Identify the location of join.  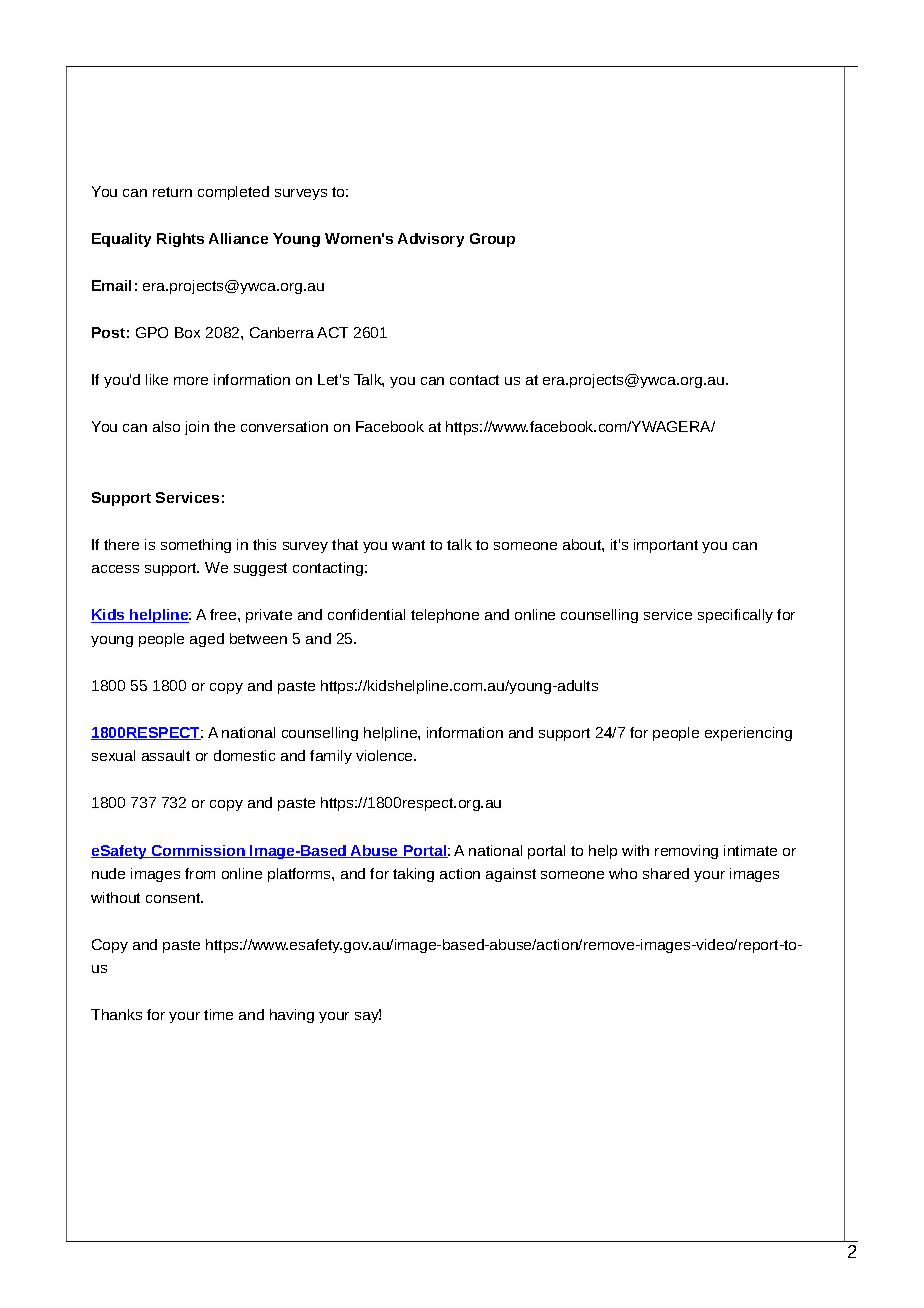
(197, 428).
